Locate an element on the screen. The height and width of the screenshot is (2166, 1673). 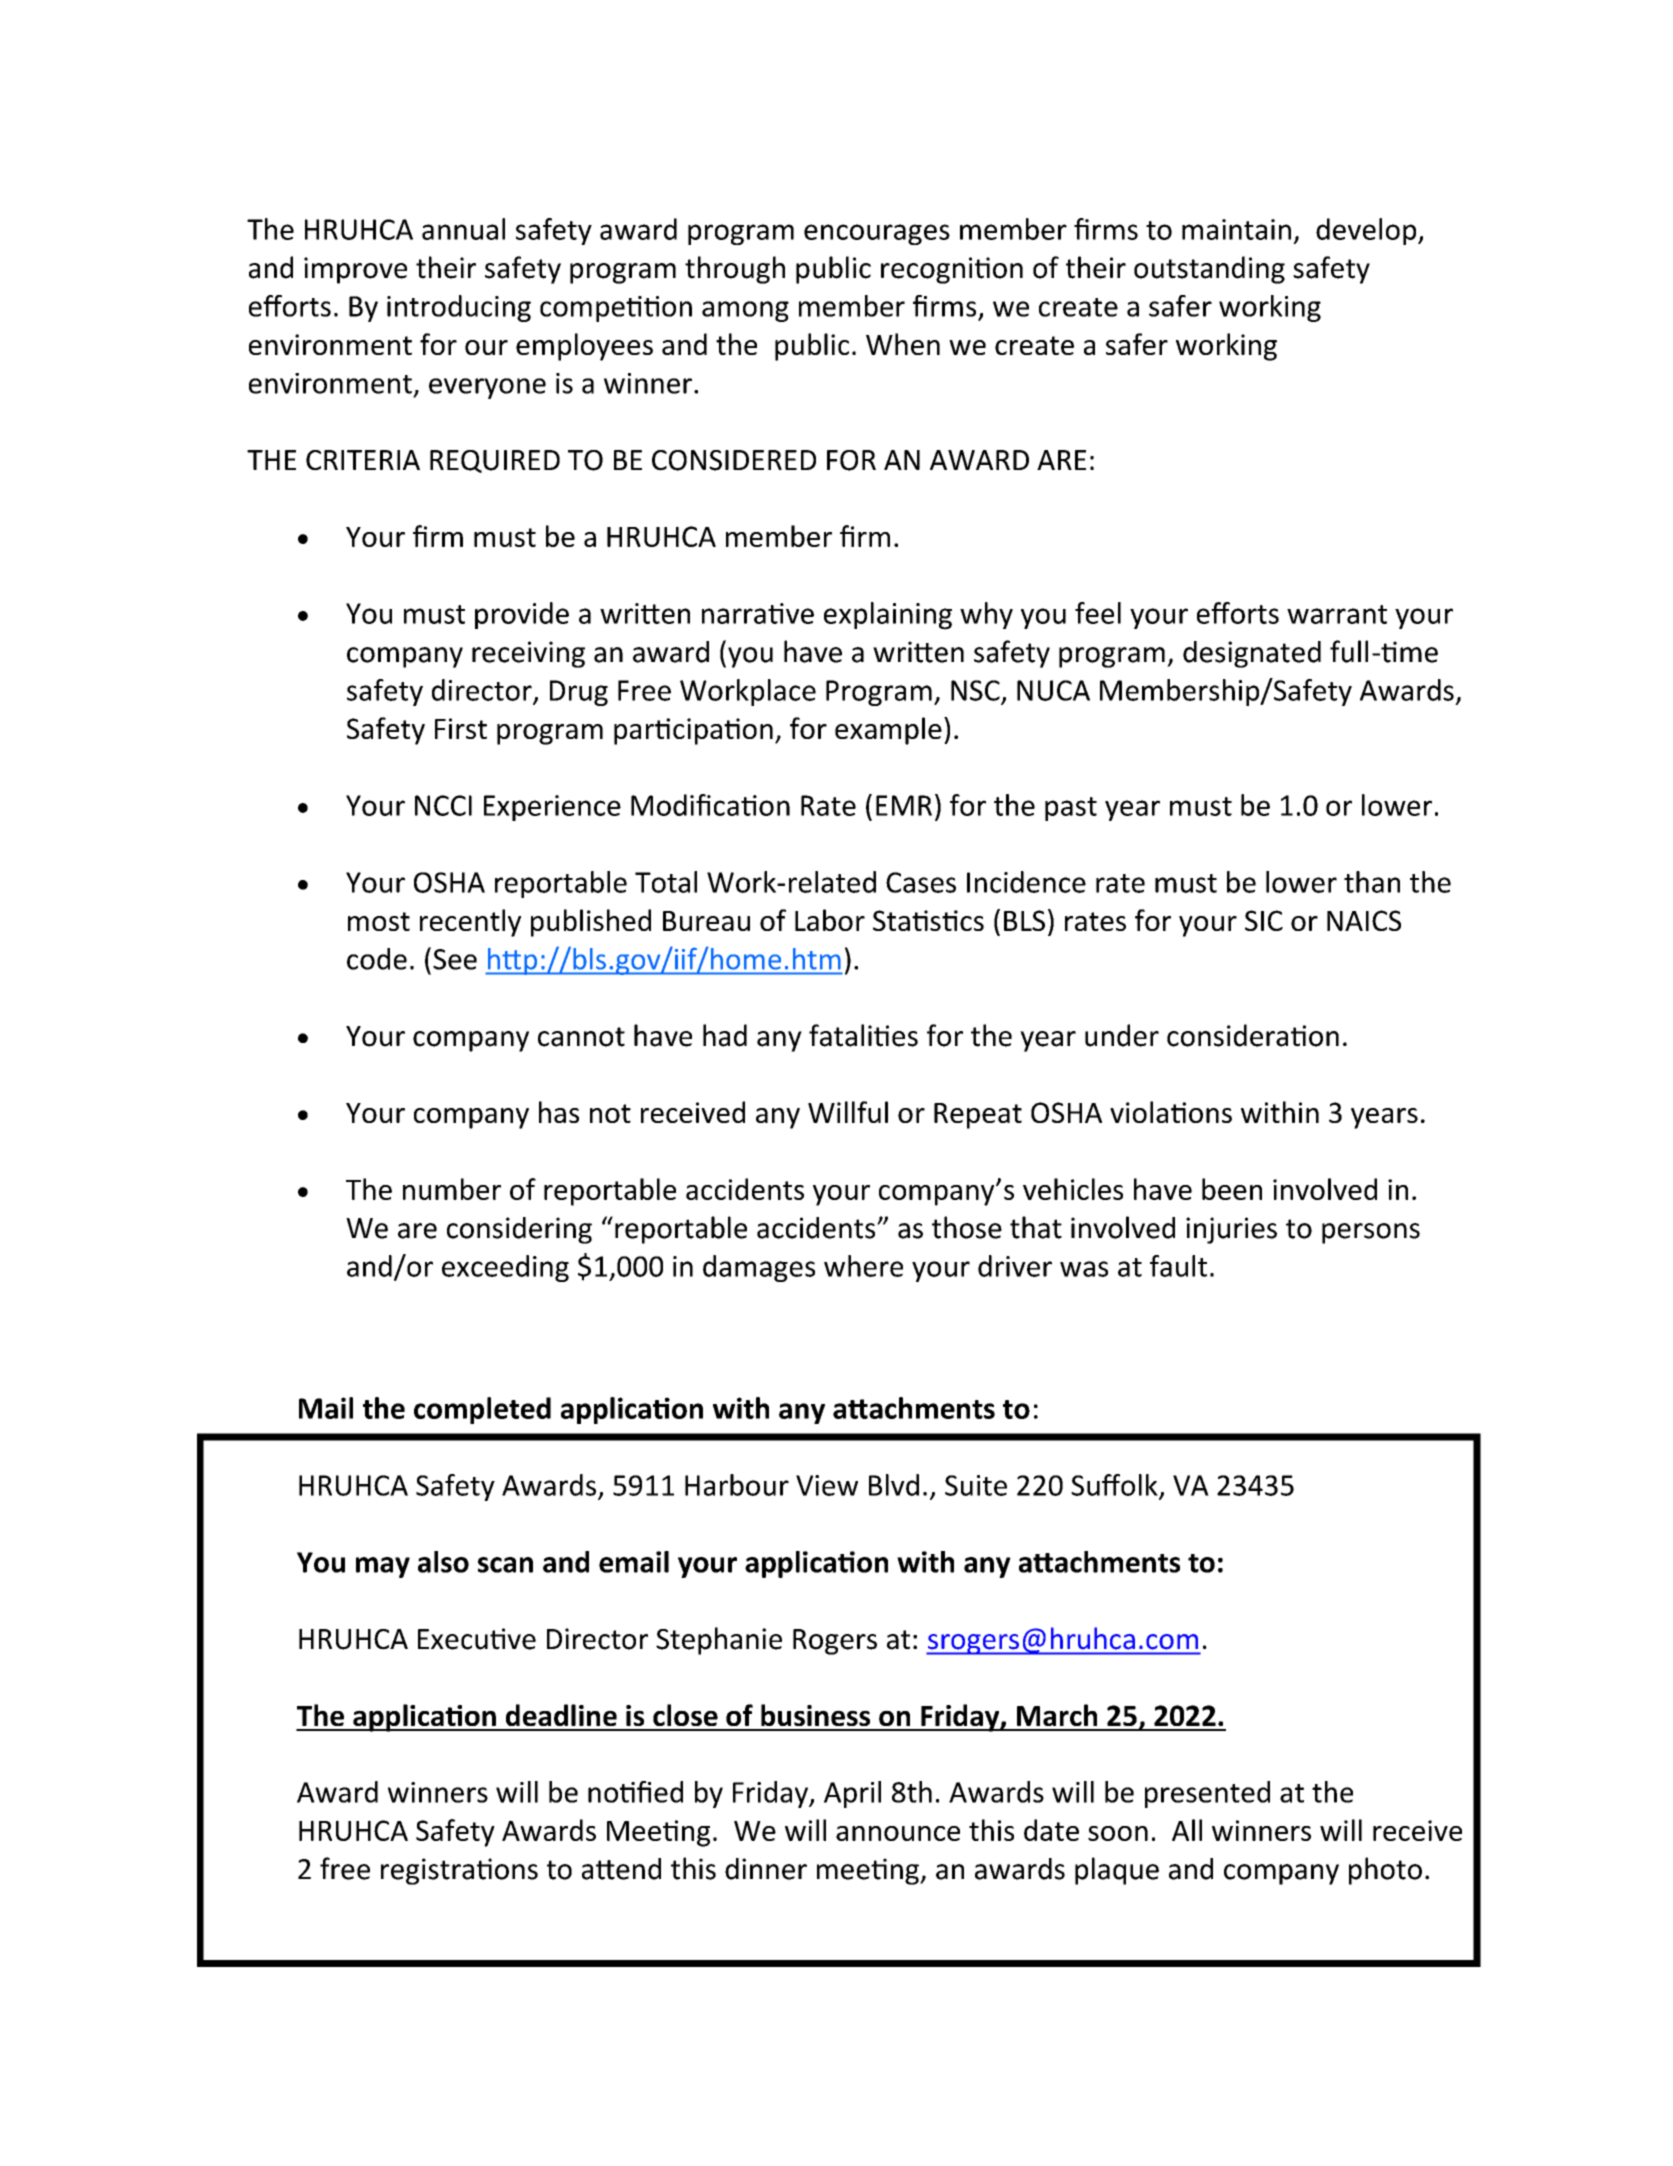
fatalities is located at coordinates (863, 1035).
